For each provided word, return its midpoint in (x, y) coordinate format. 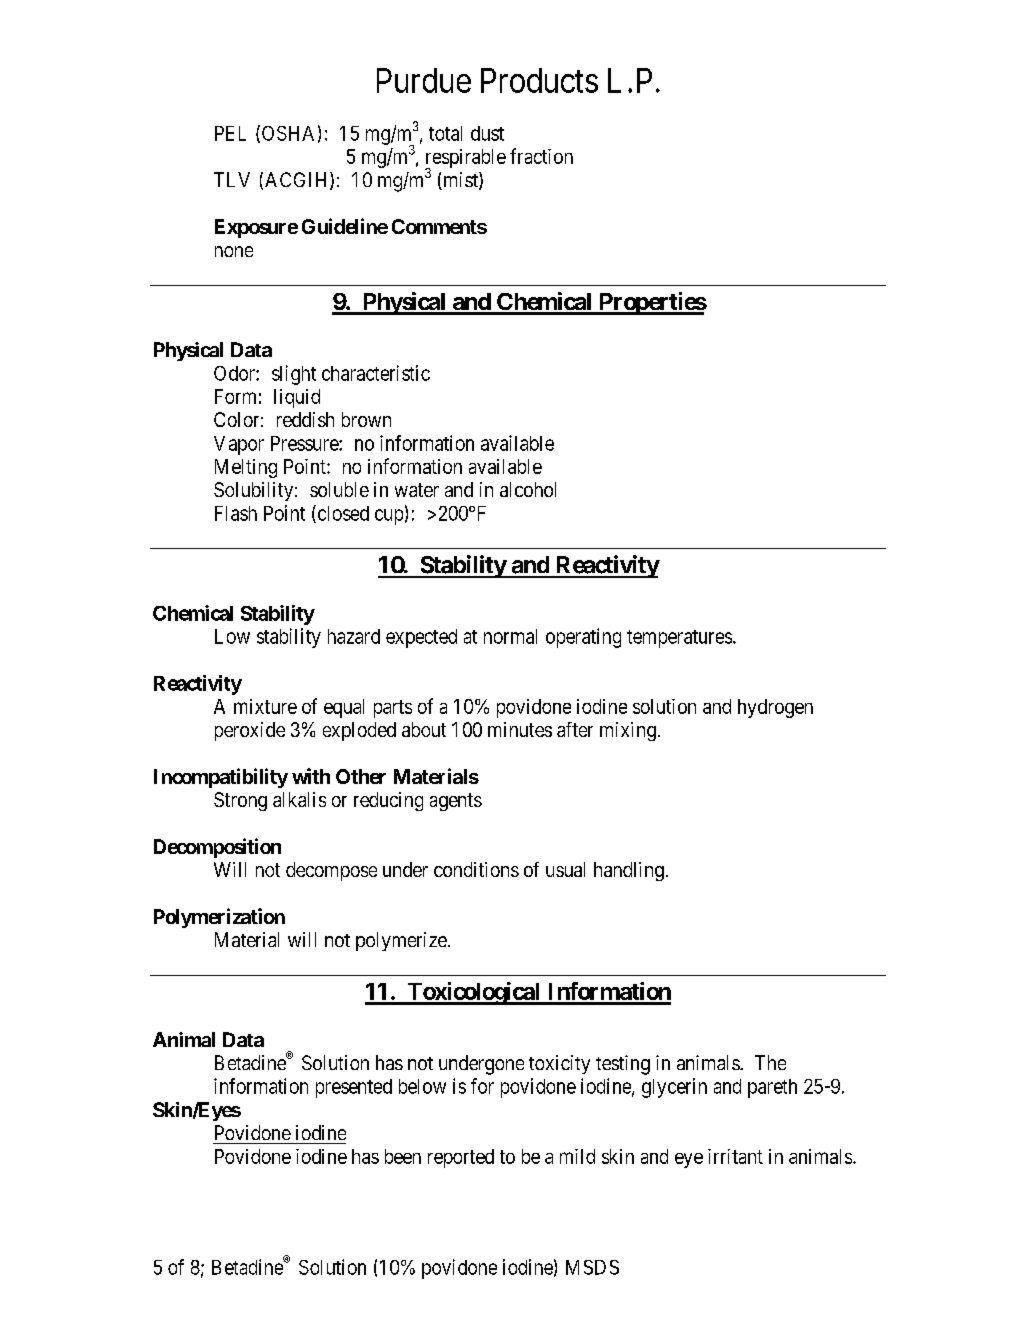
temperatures (679, 639)
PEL (230, 133)
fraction (541, 156)
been (403, 1156)
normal (510, 636)
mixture (265, 706)
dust (487, 133)
